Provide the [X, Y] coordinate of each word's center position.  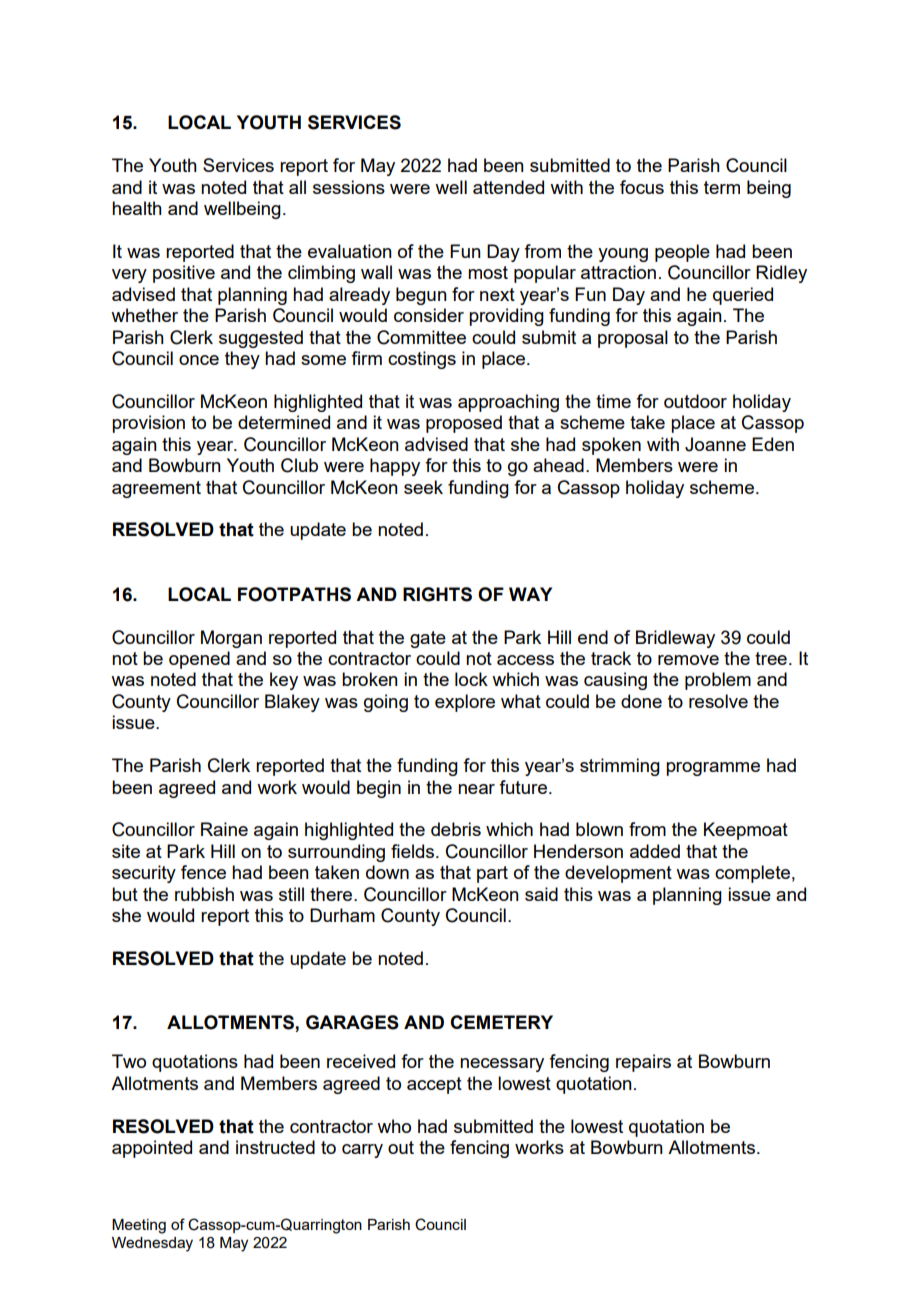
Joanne [715, 444]
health [137, 208]
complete [752, 874]
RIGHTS [437, 594]
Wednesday [152, 1244]
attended [508, 187]
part [492, 874]
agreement [156, 489]
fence [203, 872]
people [682, 253]
